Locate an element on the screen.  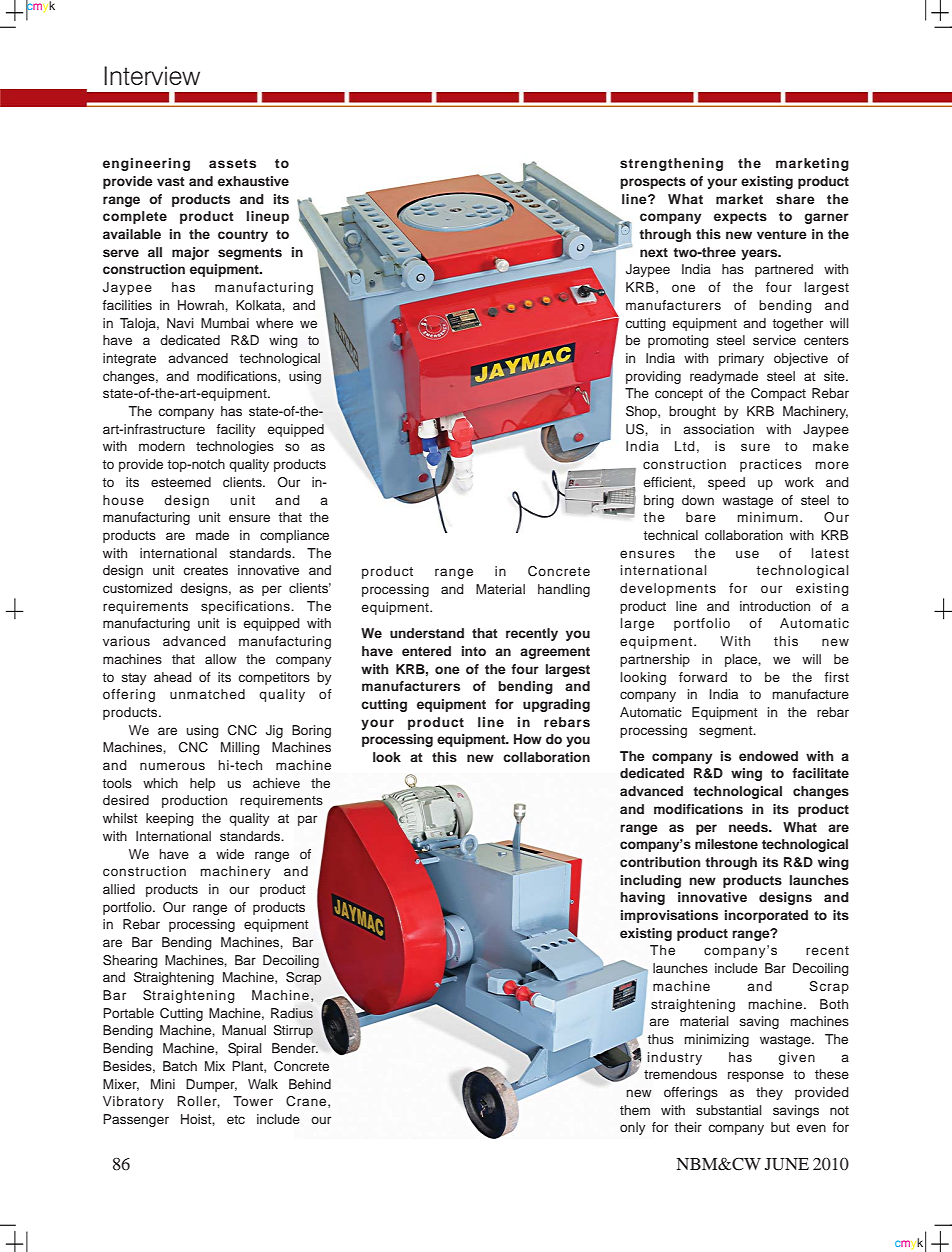
upgrading is located at coordinates (556, 705).
